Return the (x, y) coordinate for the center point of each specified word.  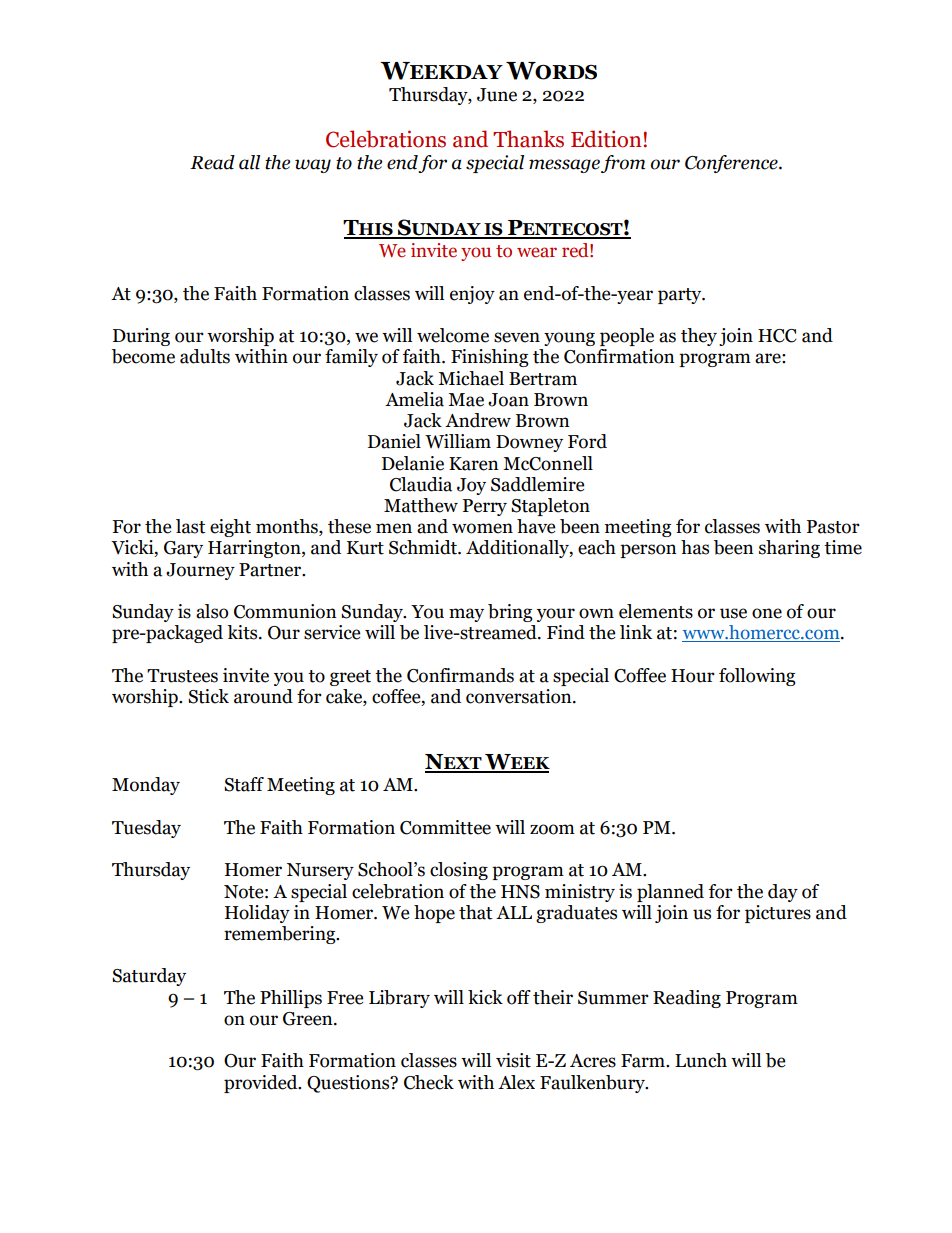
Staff (244, 784)
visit (513, 1060)
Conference (732, 164)
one (767, 613)
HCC (777, 336)
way (313, 166)
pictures (778, 914)
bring (510, 613)
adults (205, 356)
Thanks (528, 139)
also (212, 611)
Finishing (490, 358)
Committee (445, 827)
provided (262, 1084)
